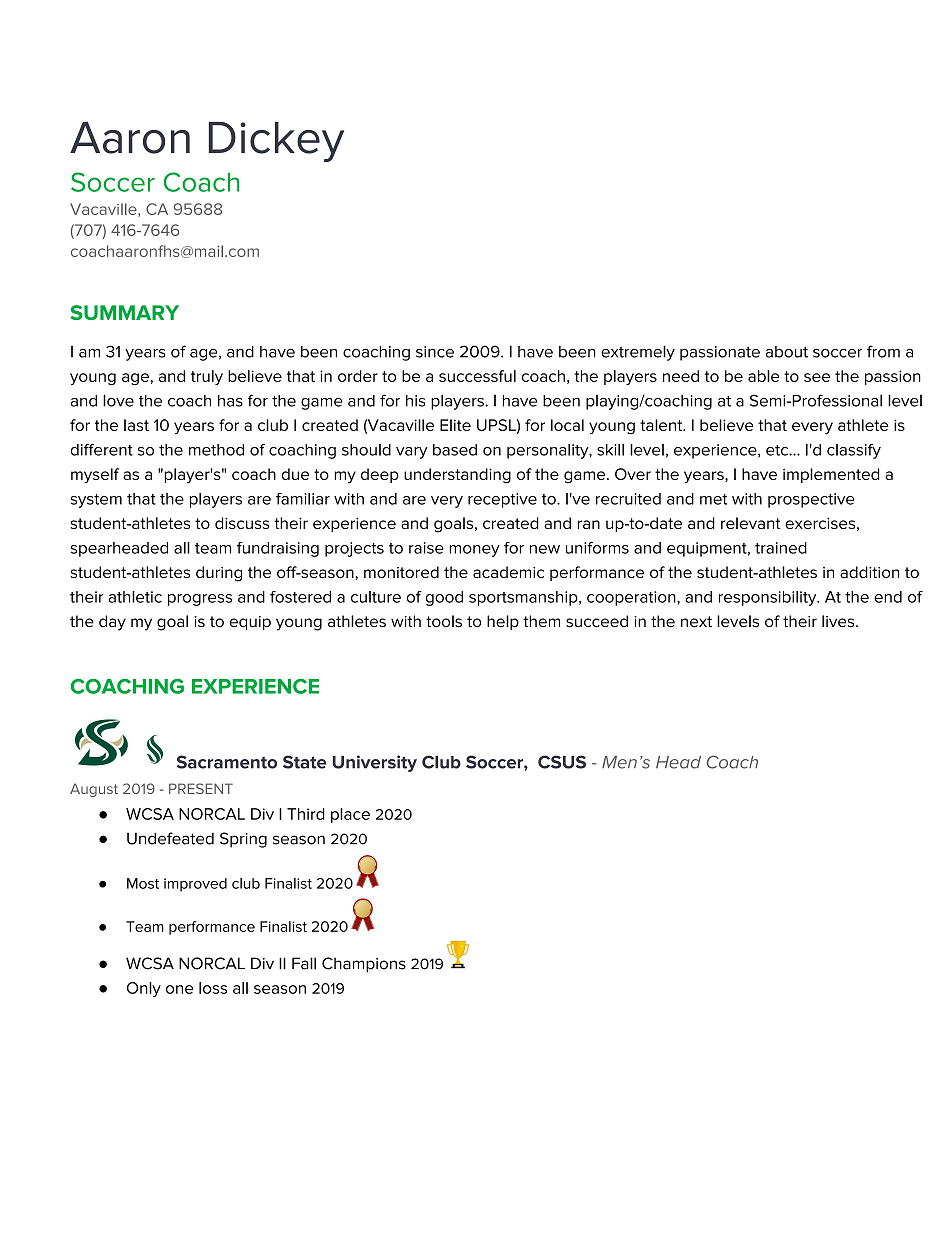 The image size is (952, 1233). Describe the element at coordinates (375, 763) in the screenshot. I see `University` at that location.
